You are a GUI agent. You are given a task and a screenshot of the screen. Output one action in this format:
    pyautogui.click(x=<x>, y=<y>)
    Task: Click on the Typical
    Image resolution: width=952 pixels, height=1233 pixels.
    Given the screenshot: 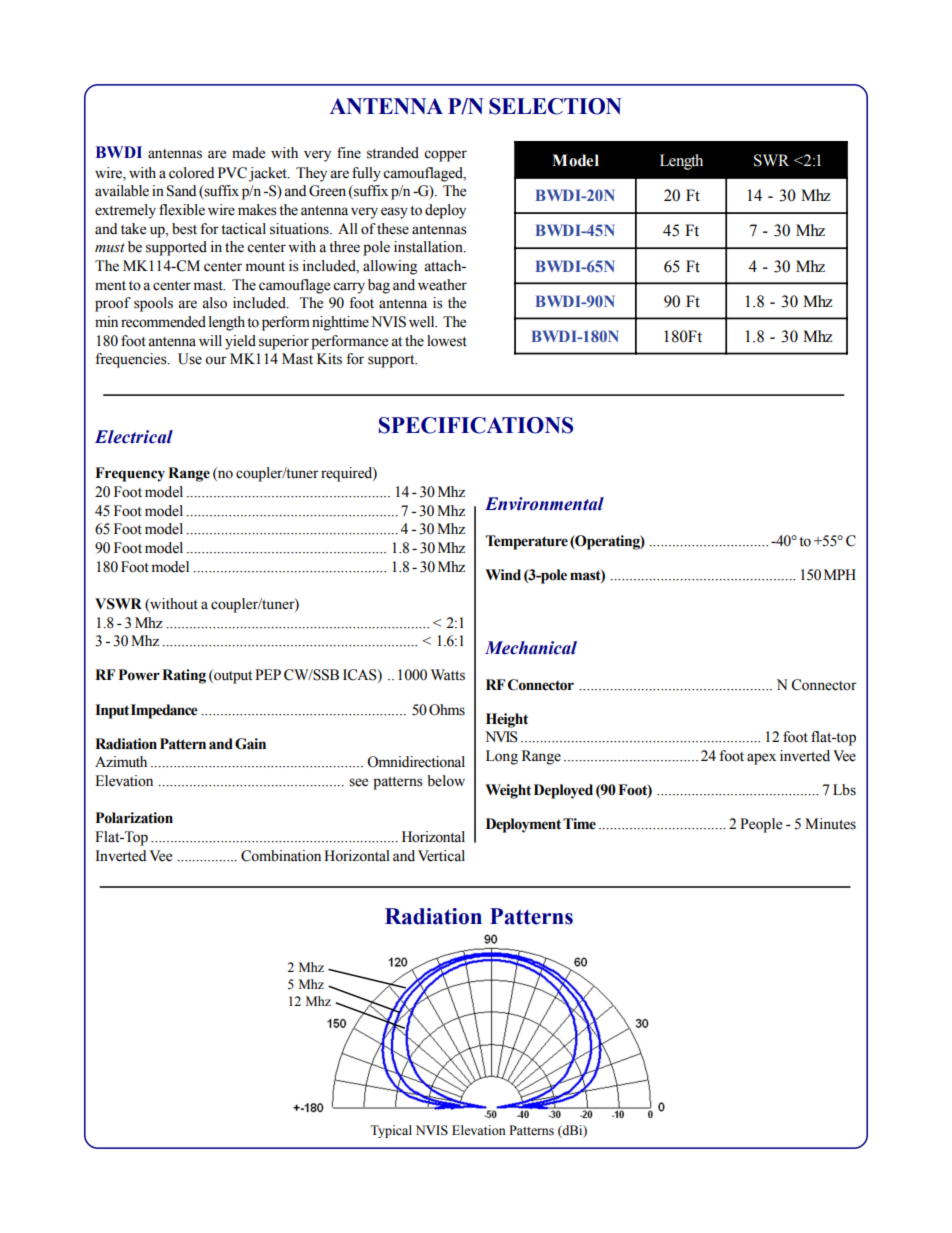 What is the action you would take?
    pyautogui.click(x=391, y=1131)
